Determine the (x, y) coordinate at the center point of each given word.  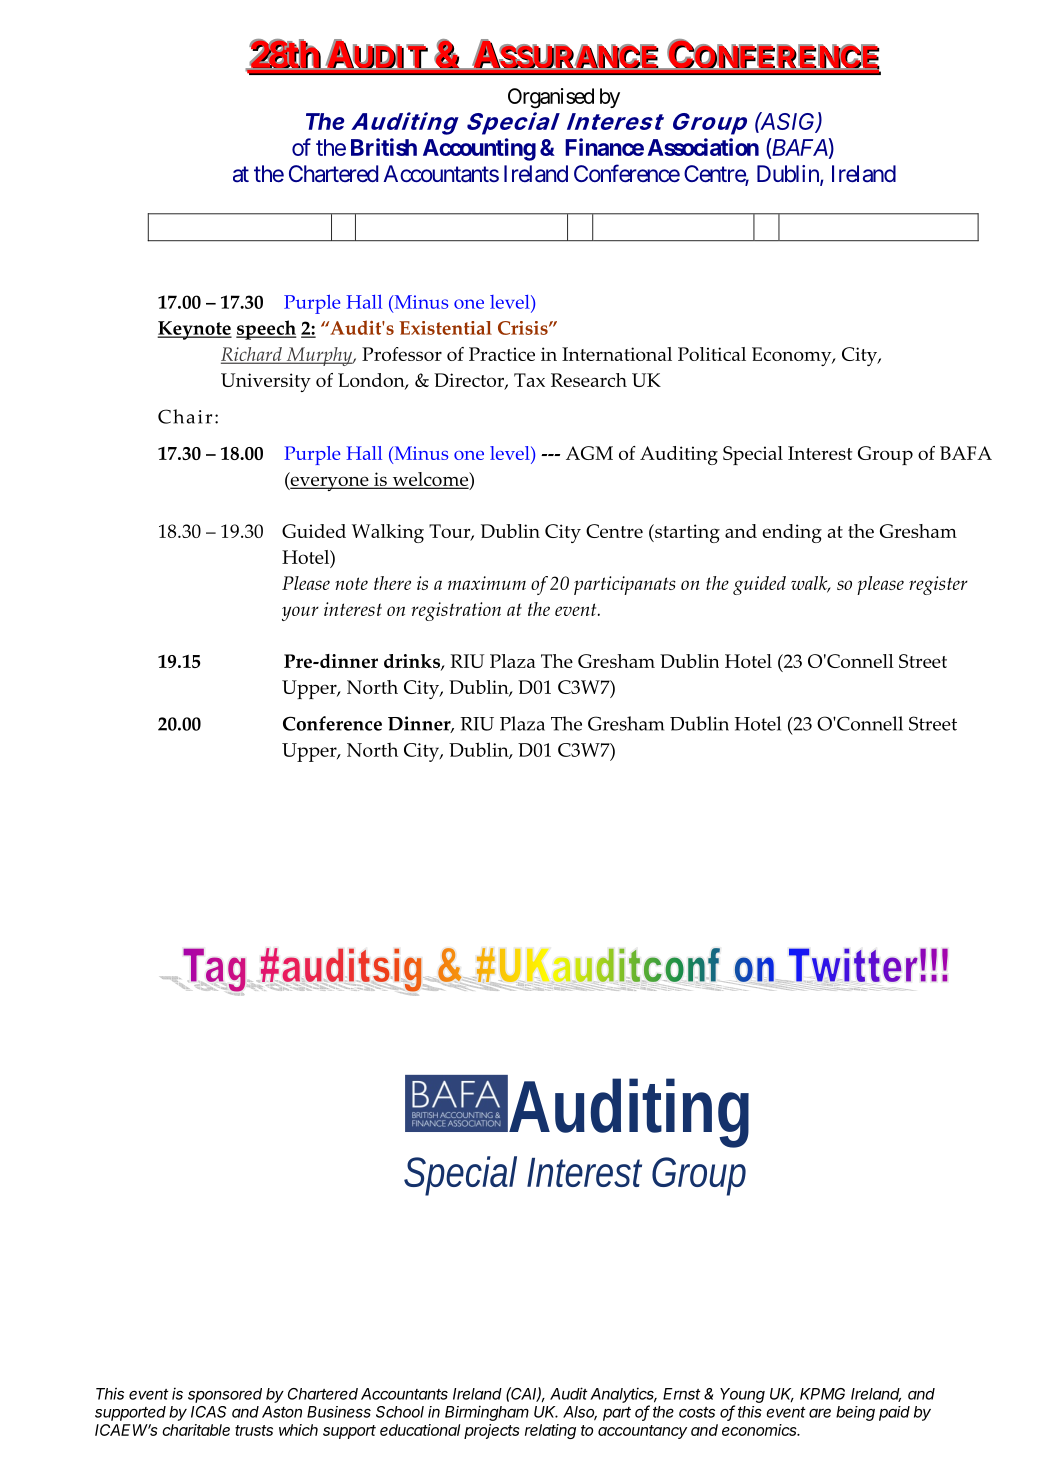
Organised (551, 98)
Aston (282, 1412)
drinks (413, 662)
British (384, 147)
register (938, 585)
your (300, 613)
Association (703, 147)
